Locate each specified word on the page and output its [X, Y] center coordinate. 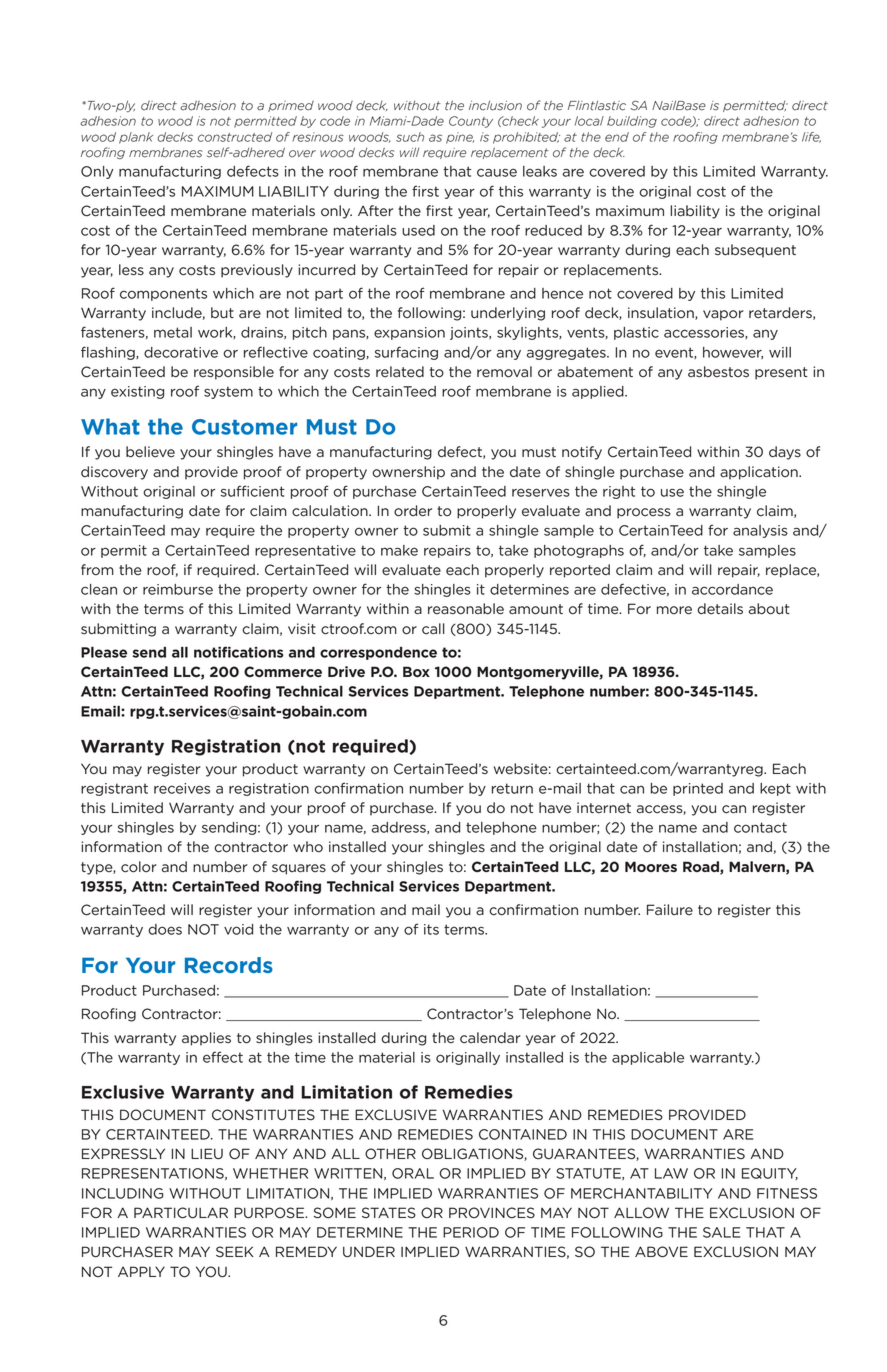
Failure [670, 910]
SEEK [235, 1251]
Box [416, 671]
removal [504, 372]
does [165, 929]
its [431, 929]
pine [460, 138]
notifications [239, 652]
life [811, 137]
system [228, 392]
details [720, 609]
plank [136, 138]
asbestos [718, 372]
